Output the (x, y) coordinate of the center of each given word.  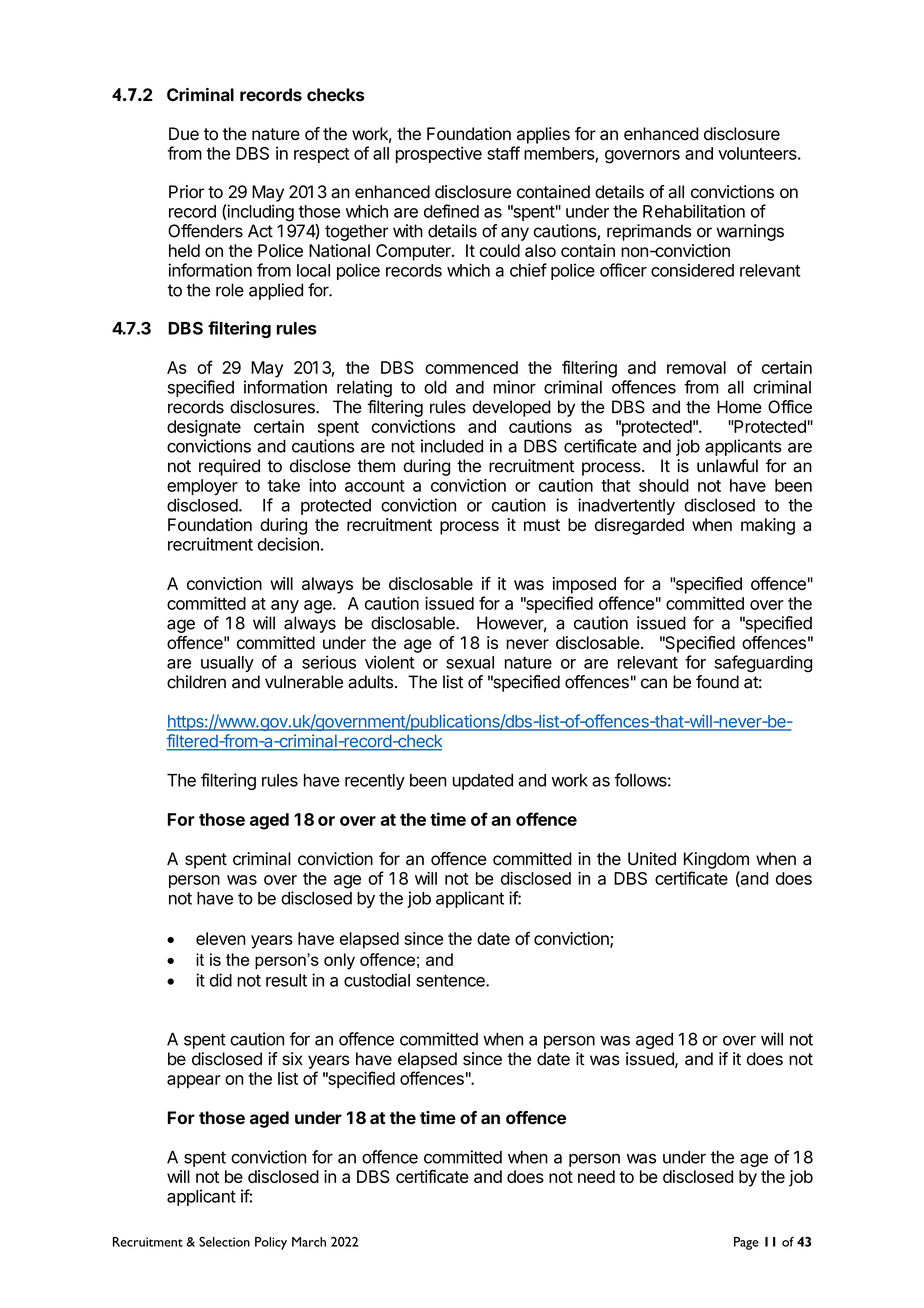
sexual (470, 662)
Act (260, 231)
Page (746, 1243)
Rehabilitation (694, 211)
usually (227, 664)
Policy (271, 1243)
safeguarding (763, 664)
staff (503, 153)
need (596, 1176)
